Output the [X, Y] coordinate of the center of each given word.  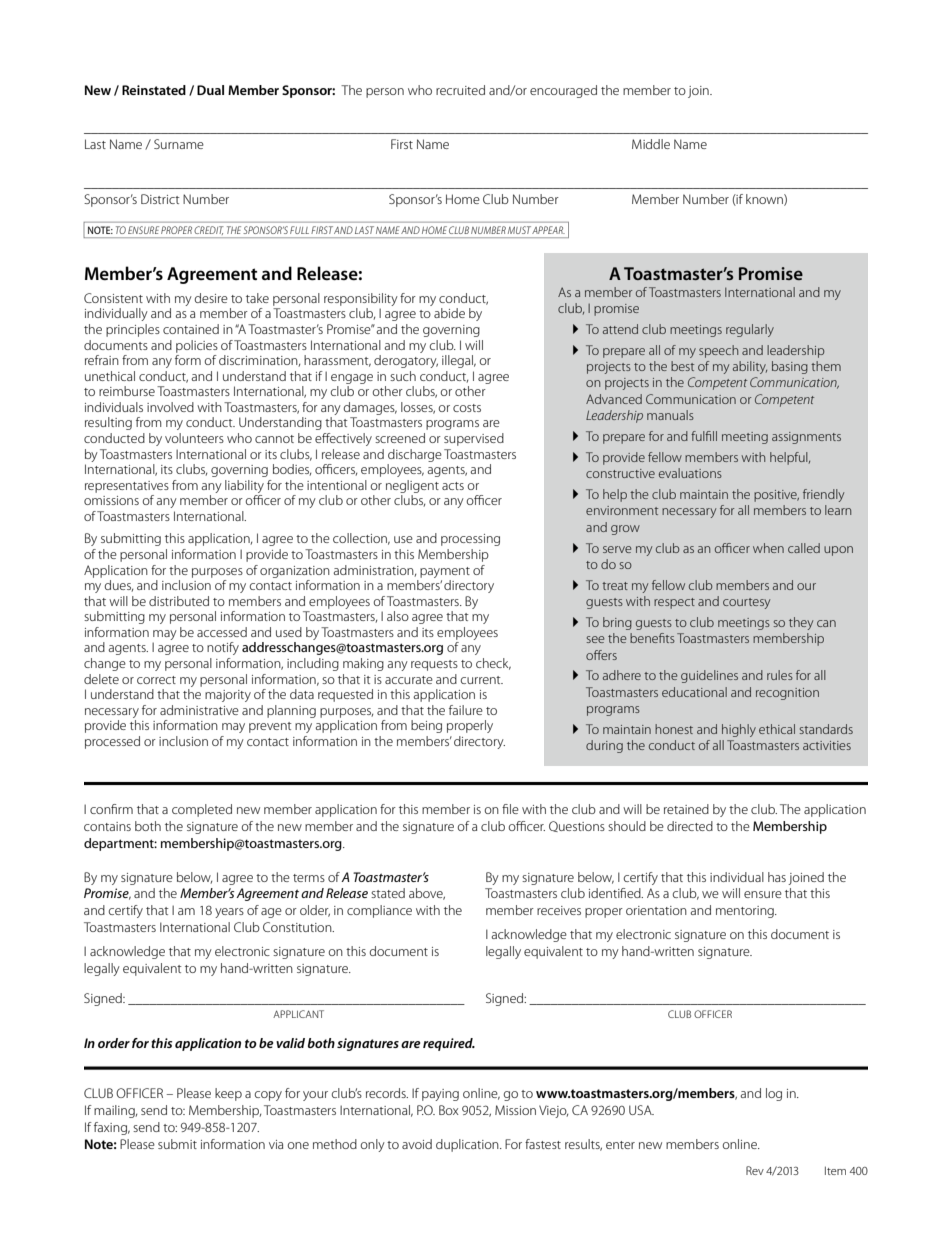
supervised [474, 439]
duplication [468, 1145]
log [774, 1094]
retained [686, 809]
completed [202, 810]
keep [228, 1094]
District [160, 199]
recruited [460, 90]
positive [776, 496]
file [510, 809]
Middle [651, 144]
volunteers [194, 438]
